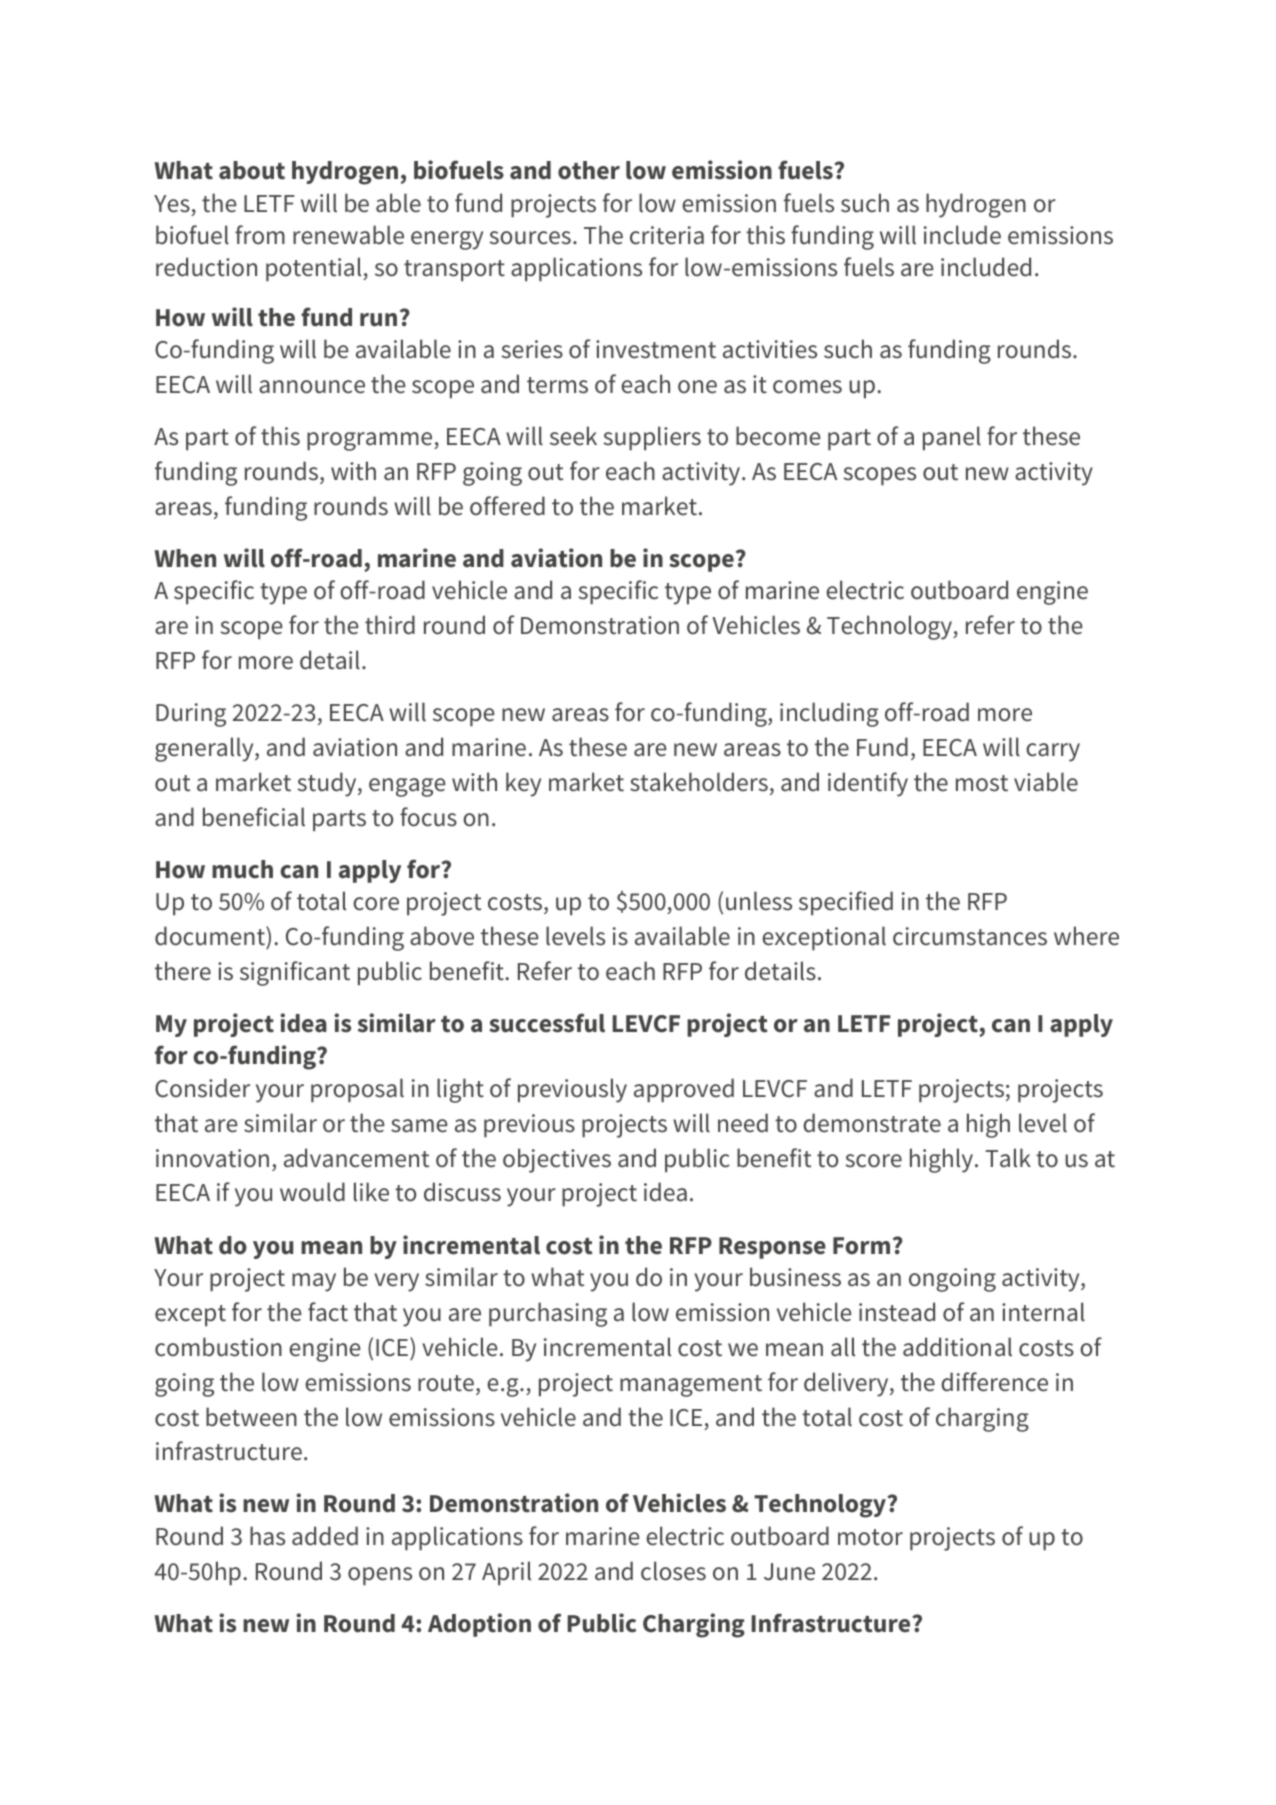 The height and width of the screenshot is (1805, 1276). Describe the element at coordinates (1053, 752) in the screenshot. I see `carry` at that location.
